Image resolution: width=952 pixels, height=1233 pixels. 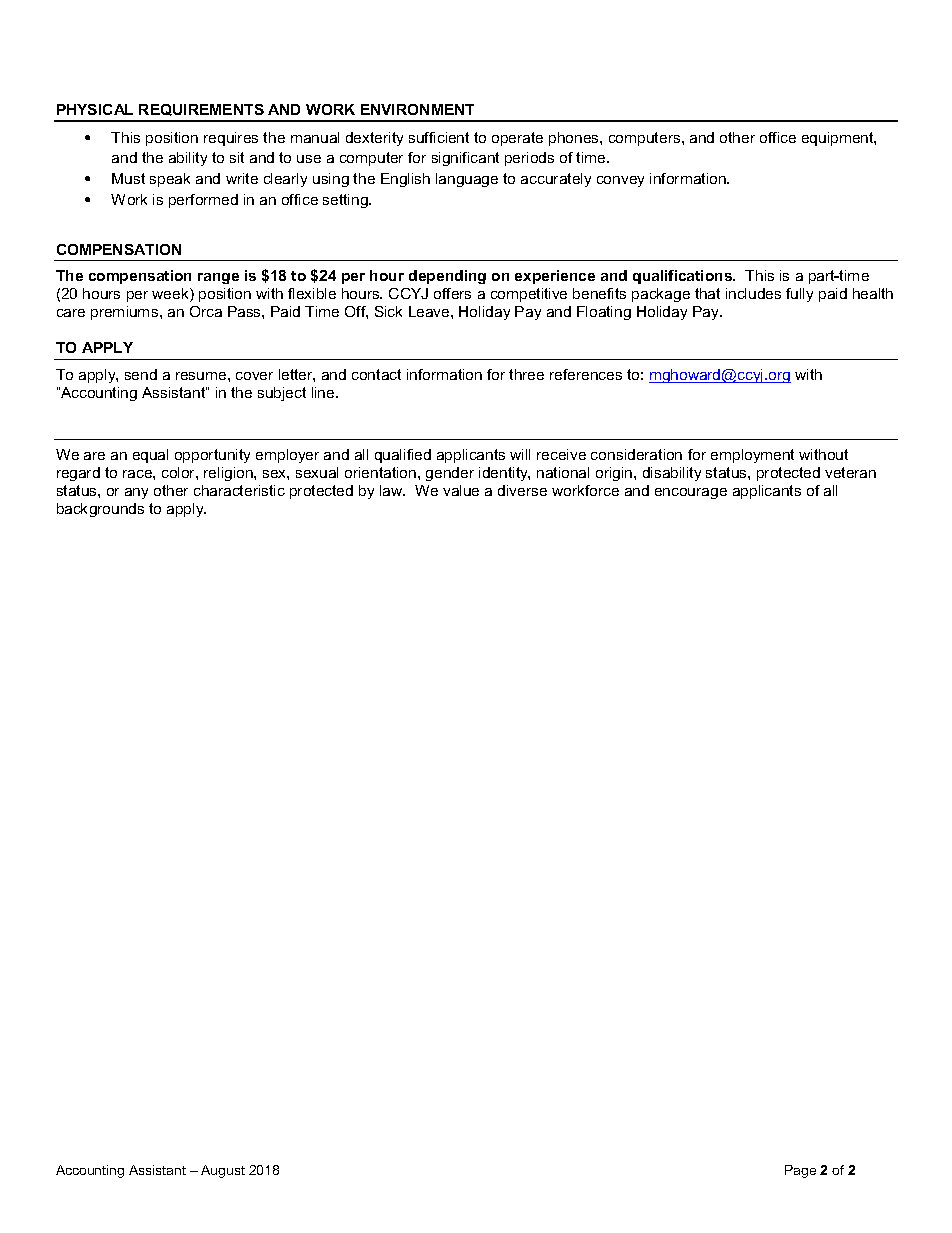 I want to click on speak, so click(x=170, y=180).
